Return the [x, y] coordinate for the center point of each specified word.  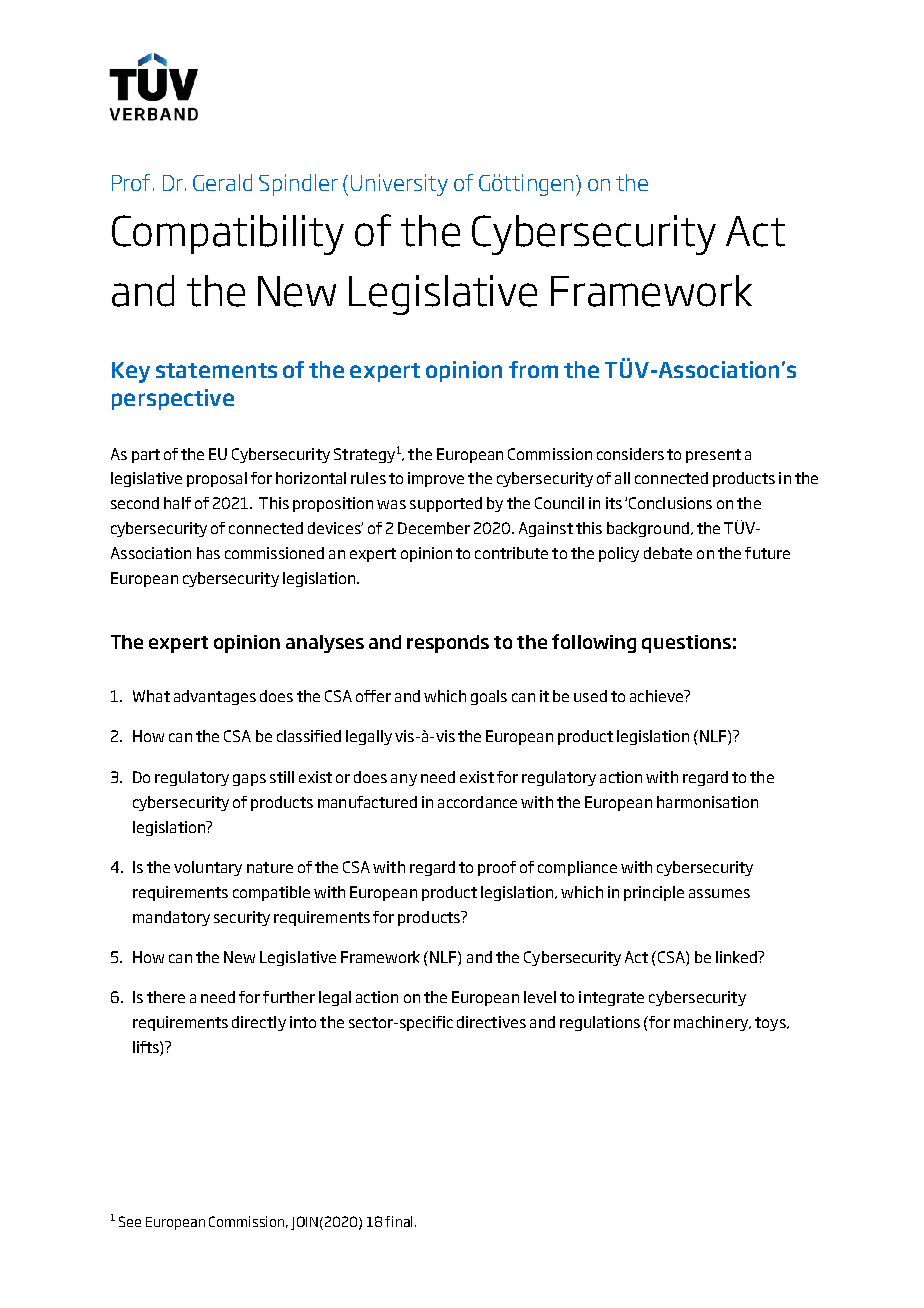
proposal [217, 479]
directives [491, 1022]
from [533, 369]
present [713, 456]
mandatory [171, 918]
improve [436, 479]
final [400, 1221]
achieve [658, 696]
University [399, 185]
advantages [215, 697]
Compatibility [228, 235]
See [130, 1221]
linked [737, 957]
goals [489, 697]
